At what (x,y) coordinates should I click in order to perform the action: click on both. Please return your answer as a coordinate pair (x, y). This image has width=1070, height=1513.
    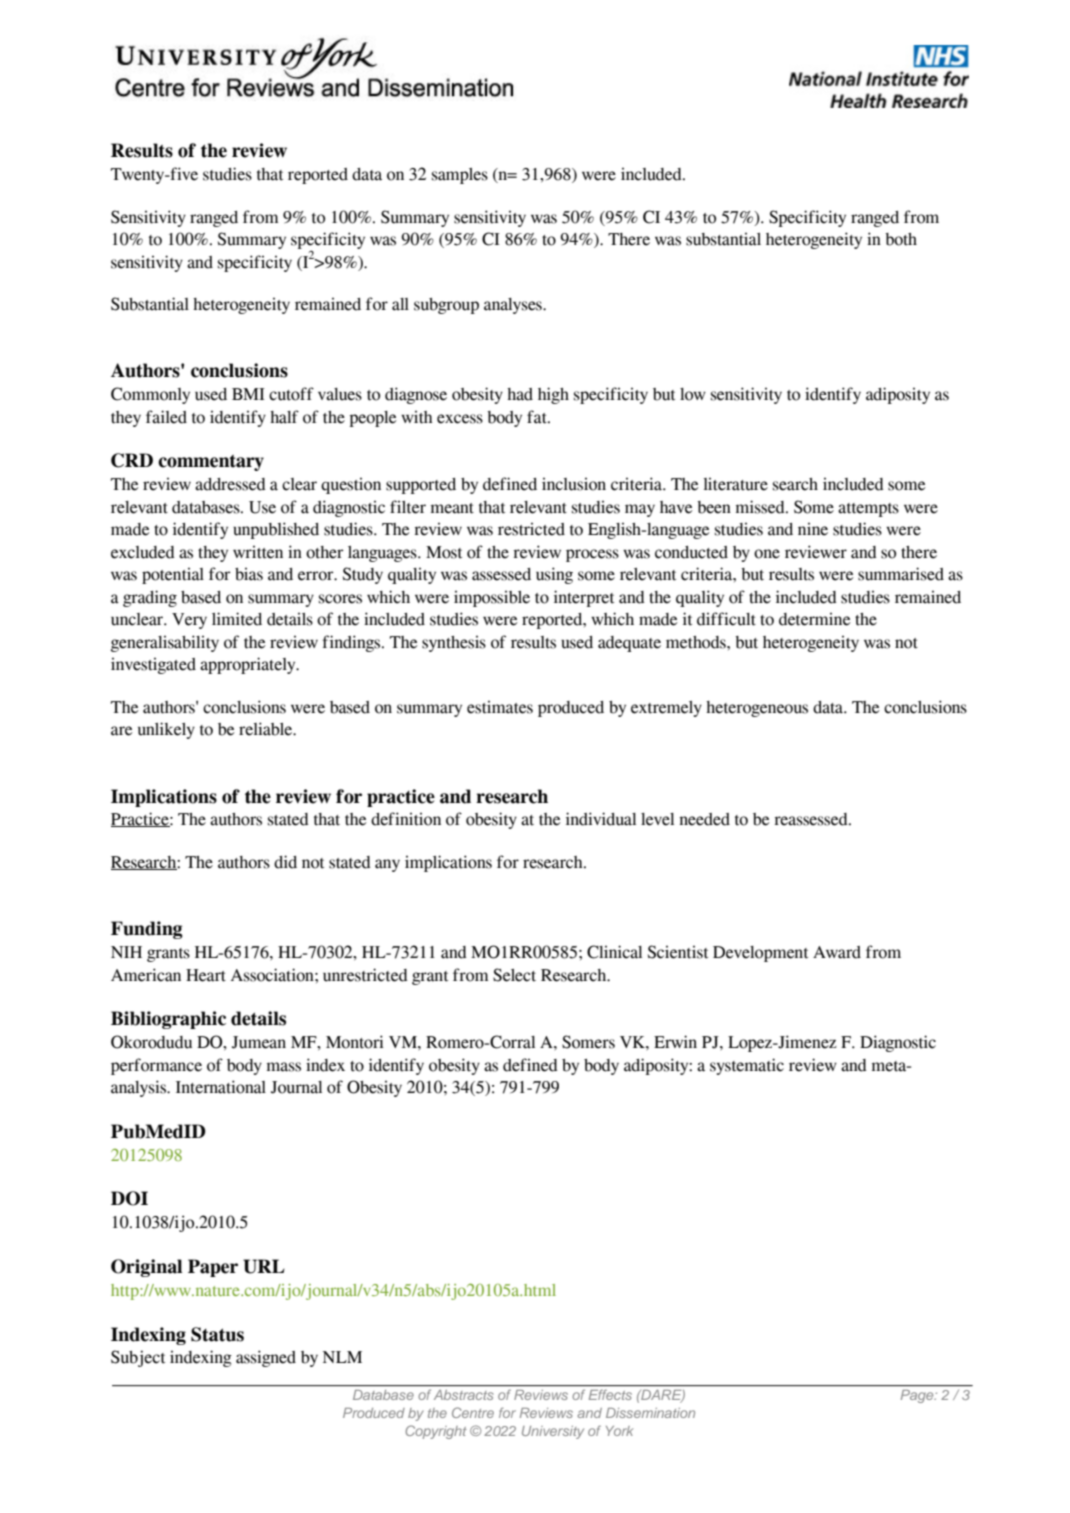
    Looking at the image, I should click on (901, 239).
